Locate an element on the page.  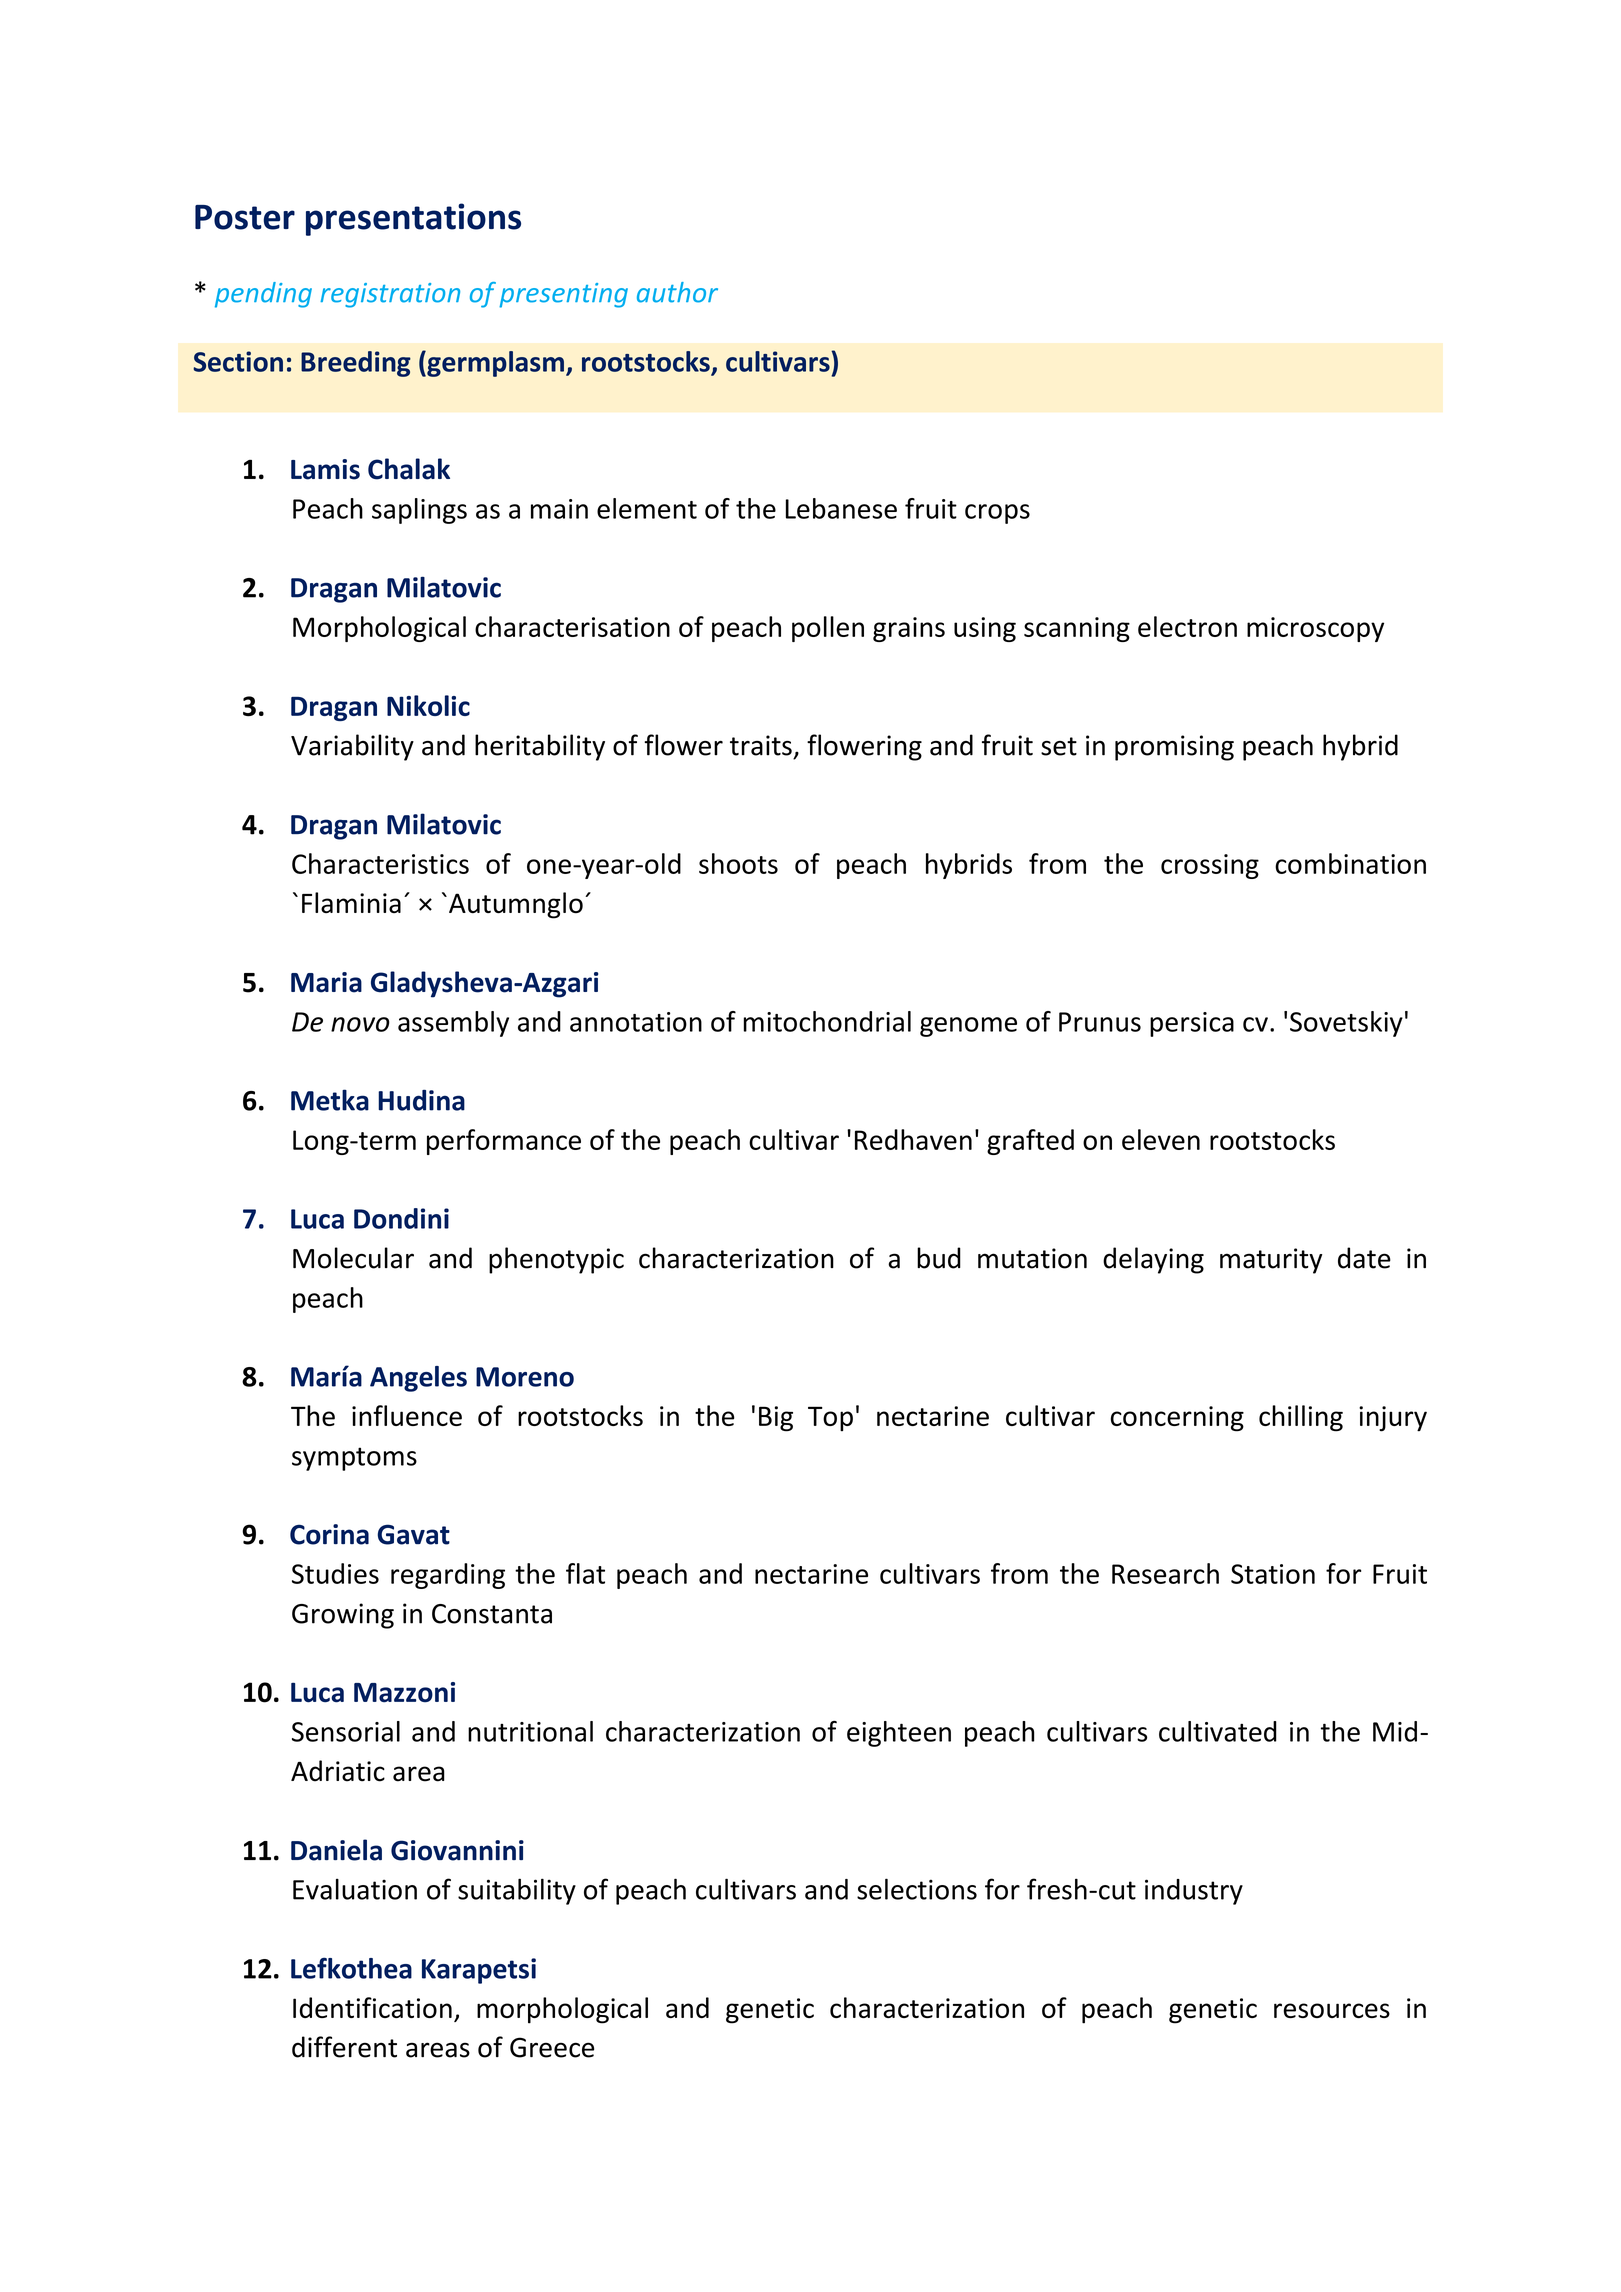
Identification is located at coordinates (372, 2007).
